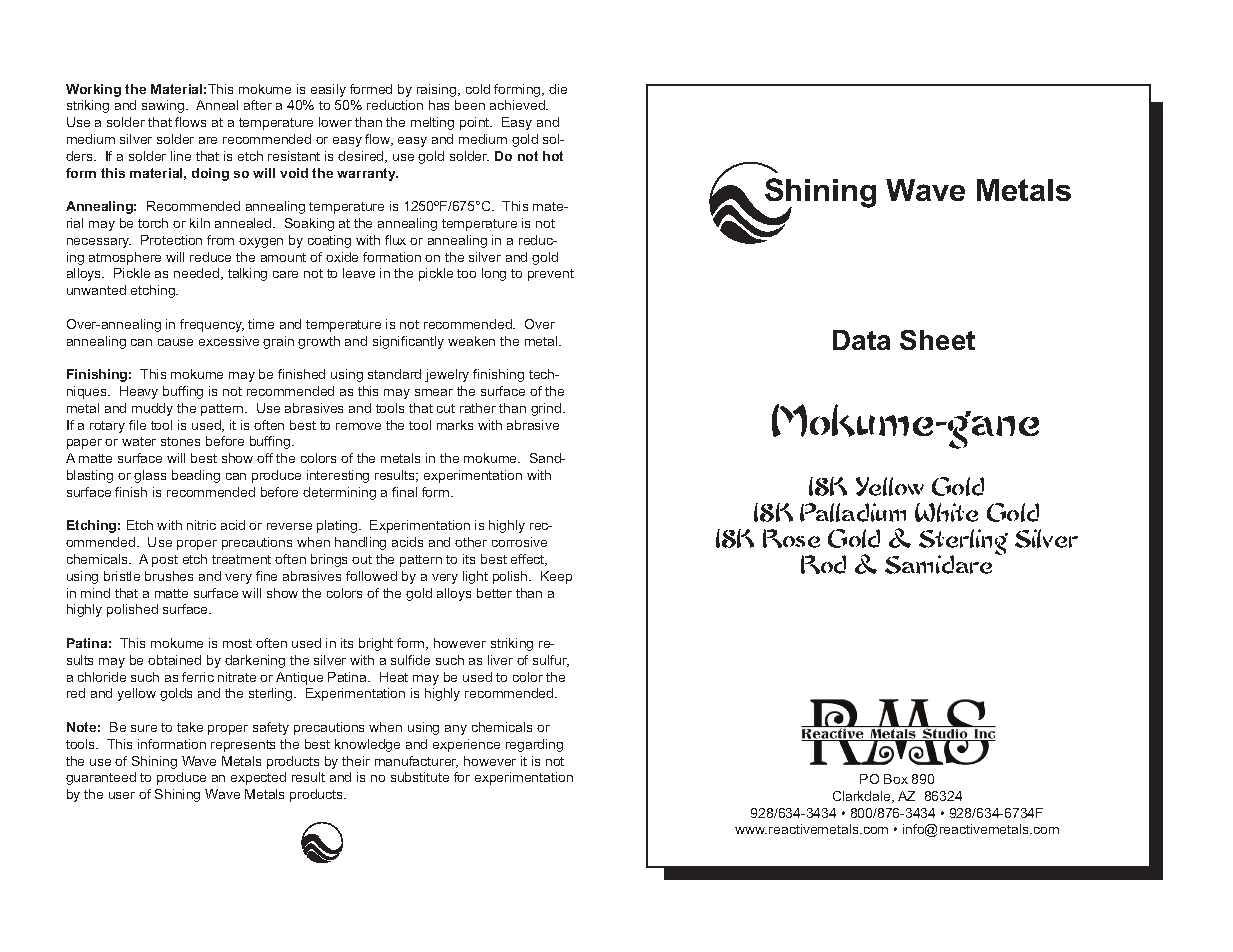 The height and width of the image is (952, 1233). What do you see at coordinates (558, 89) in the image?
I see `die` at bounding box center [558, 89].
